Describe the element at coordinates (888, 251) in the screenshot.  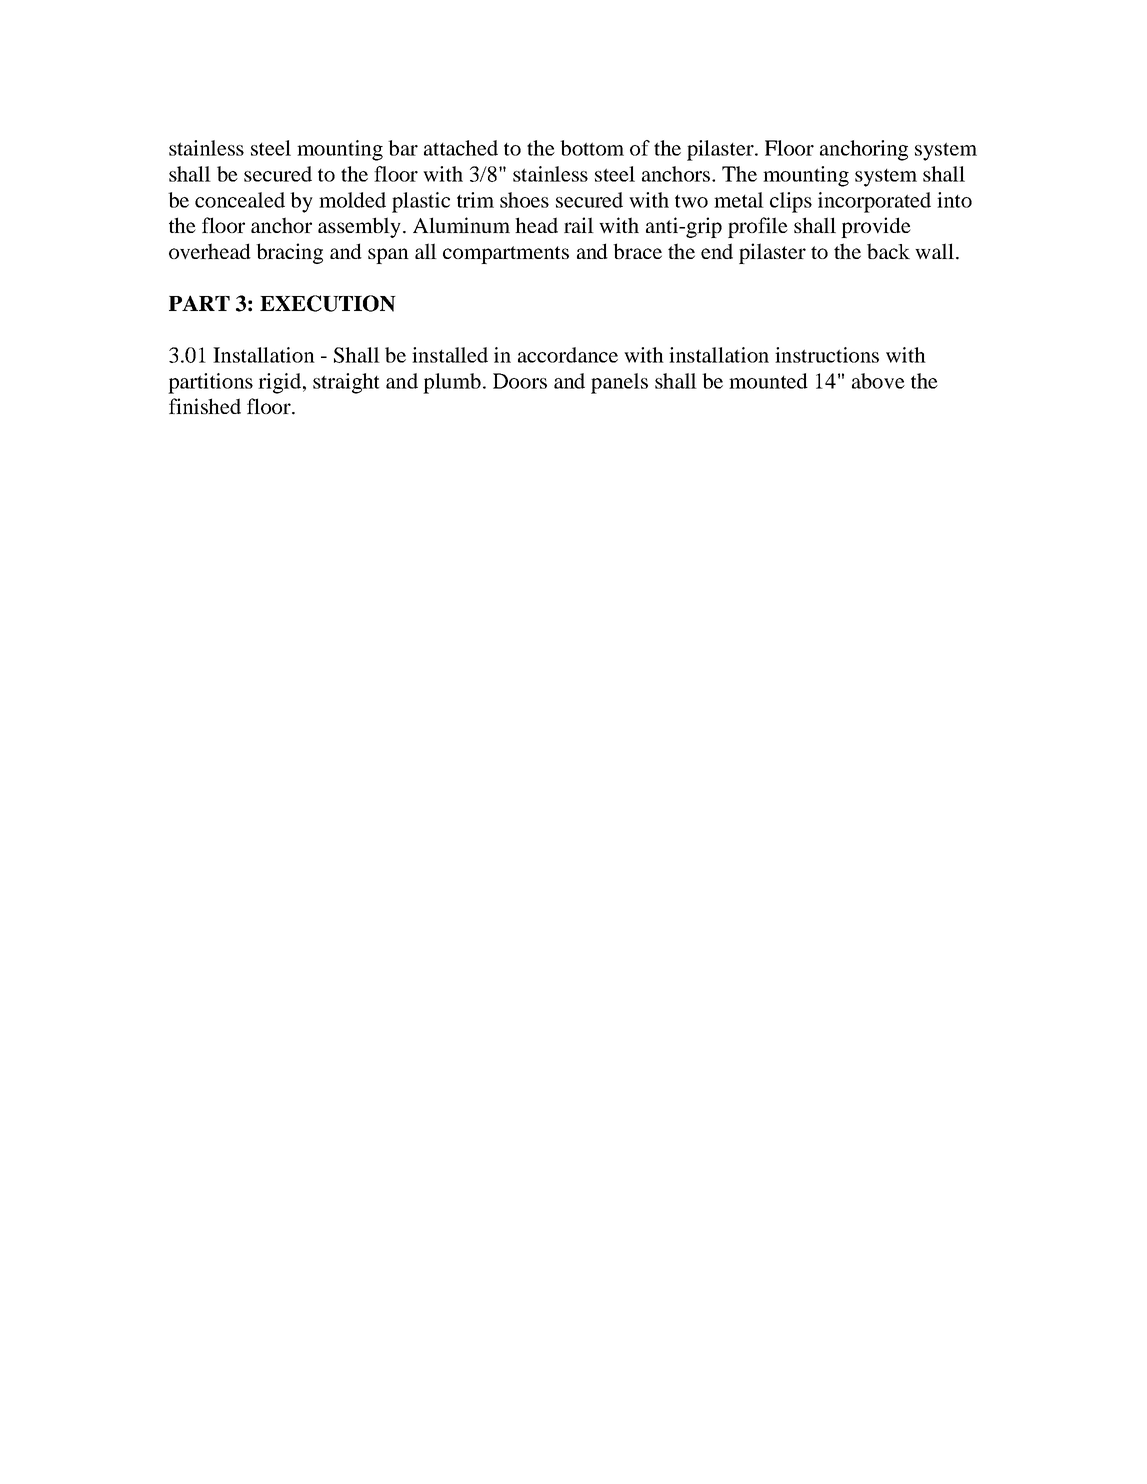
I see `back` at that location.
